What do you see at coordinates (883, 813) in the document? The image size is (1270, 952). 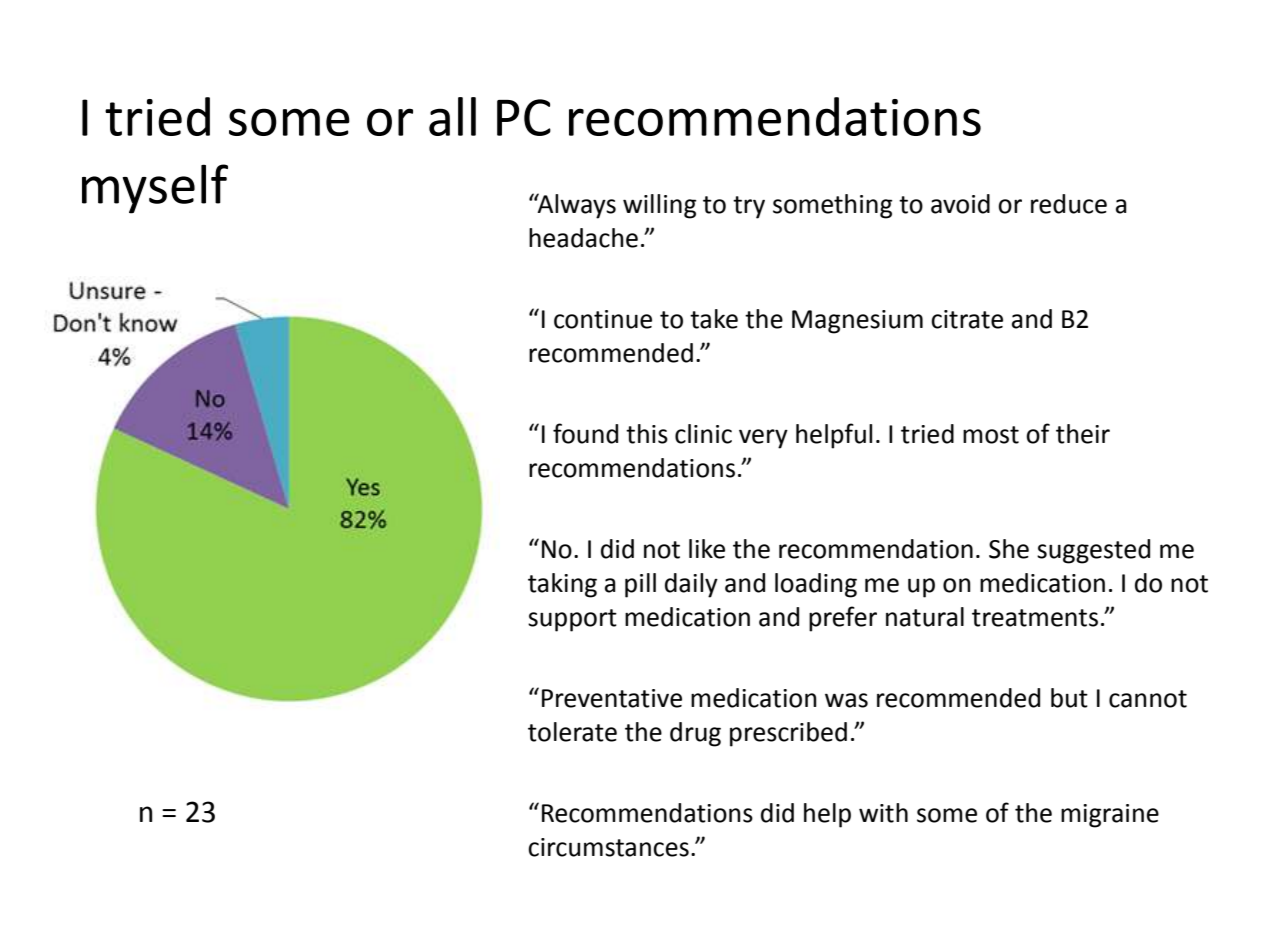 I see `with` at bounding box center [883, 813].
